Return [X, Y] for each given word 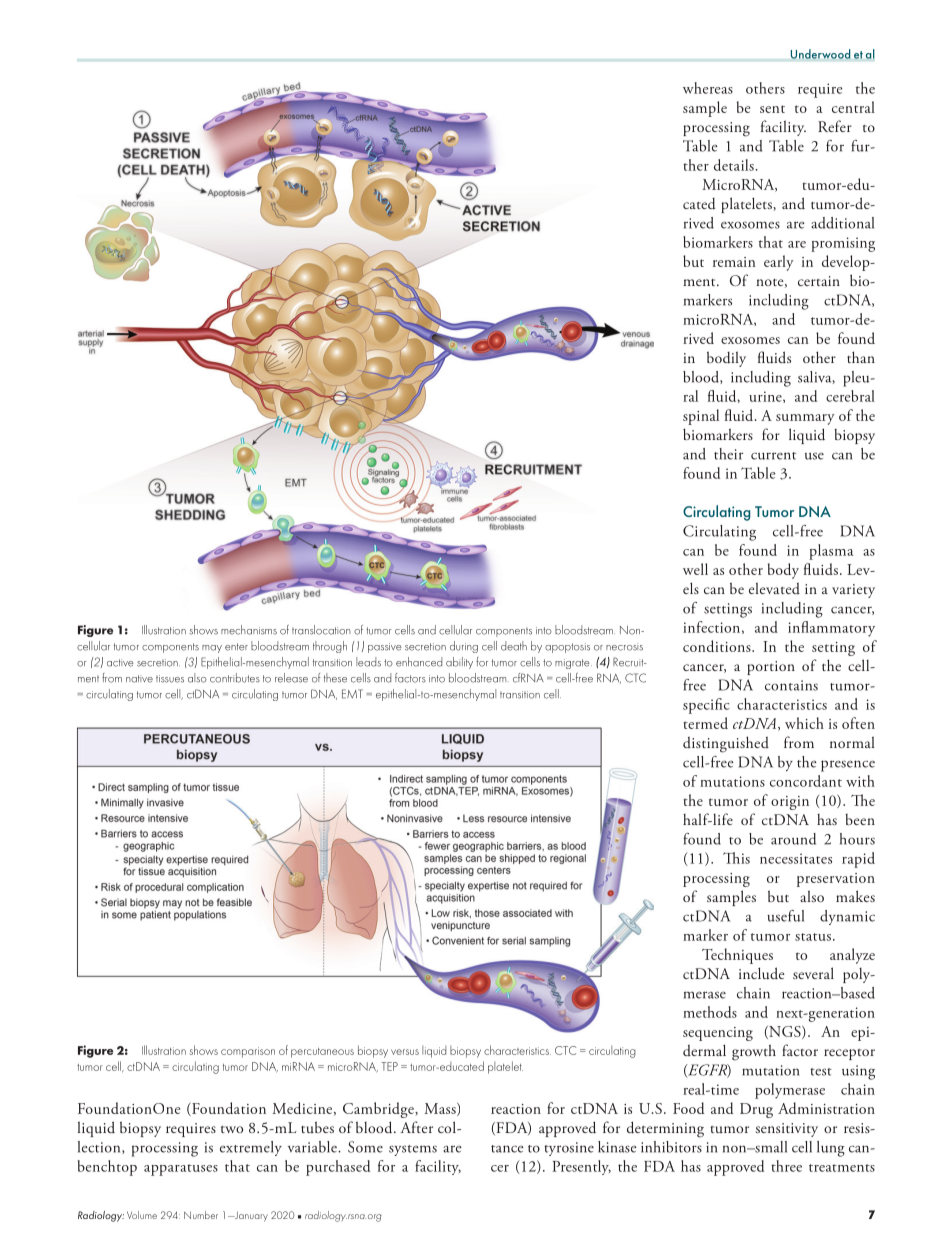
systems [413, 1150]
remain [734, 262]
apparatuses [181, 1170]
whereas [708, 88]
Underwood [820, 54]
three [786, 1166]
